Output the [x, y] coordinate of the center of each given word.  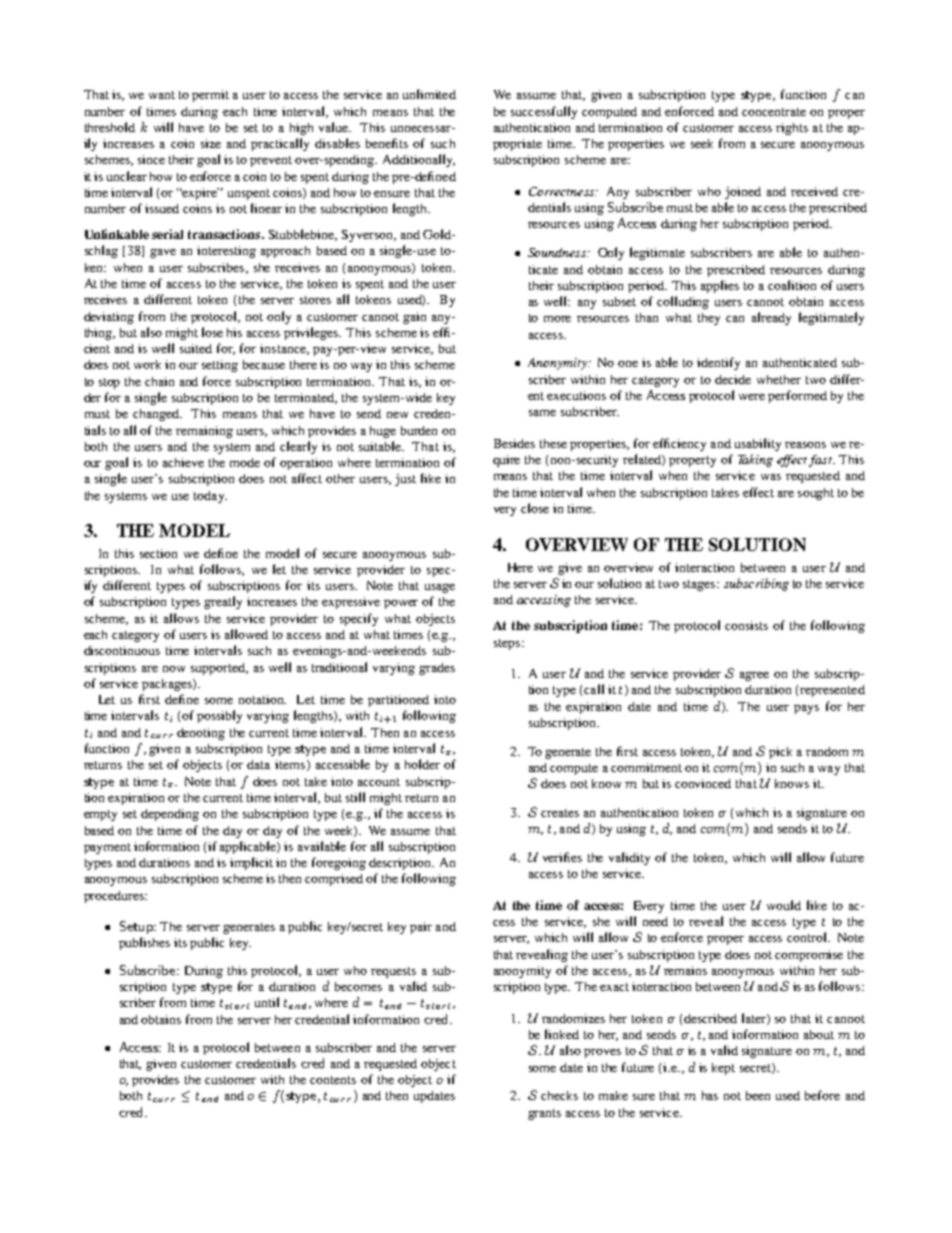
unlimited [429, 94]
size [211, 143]
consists [746, 625]
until [267, 1002]
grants [544, 1114]
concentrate [774, 112]
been [758, 1095]
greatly [223, 602]
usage [440, 588]
